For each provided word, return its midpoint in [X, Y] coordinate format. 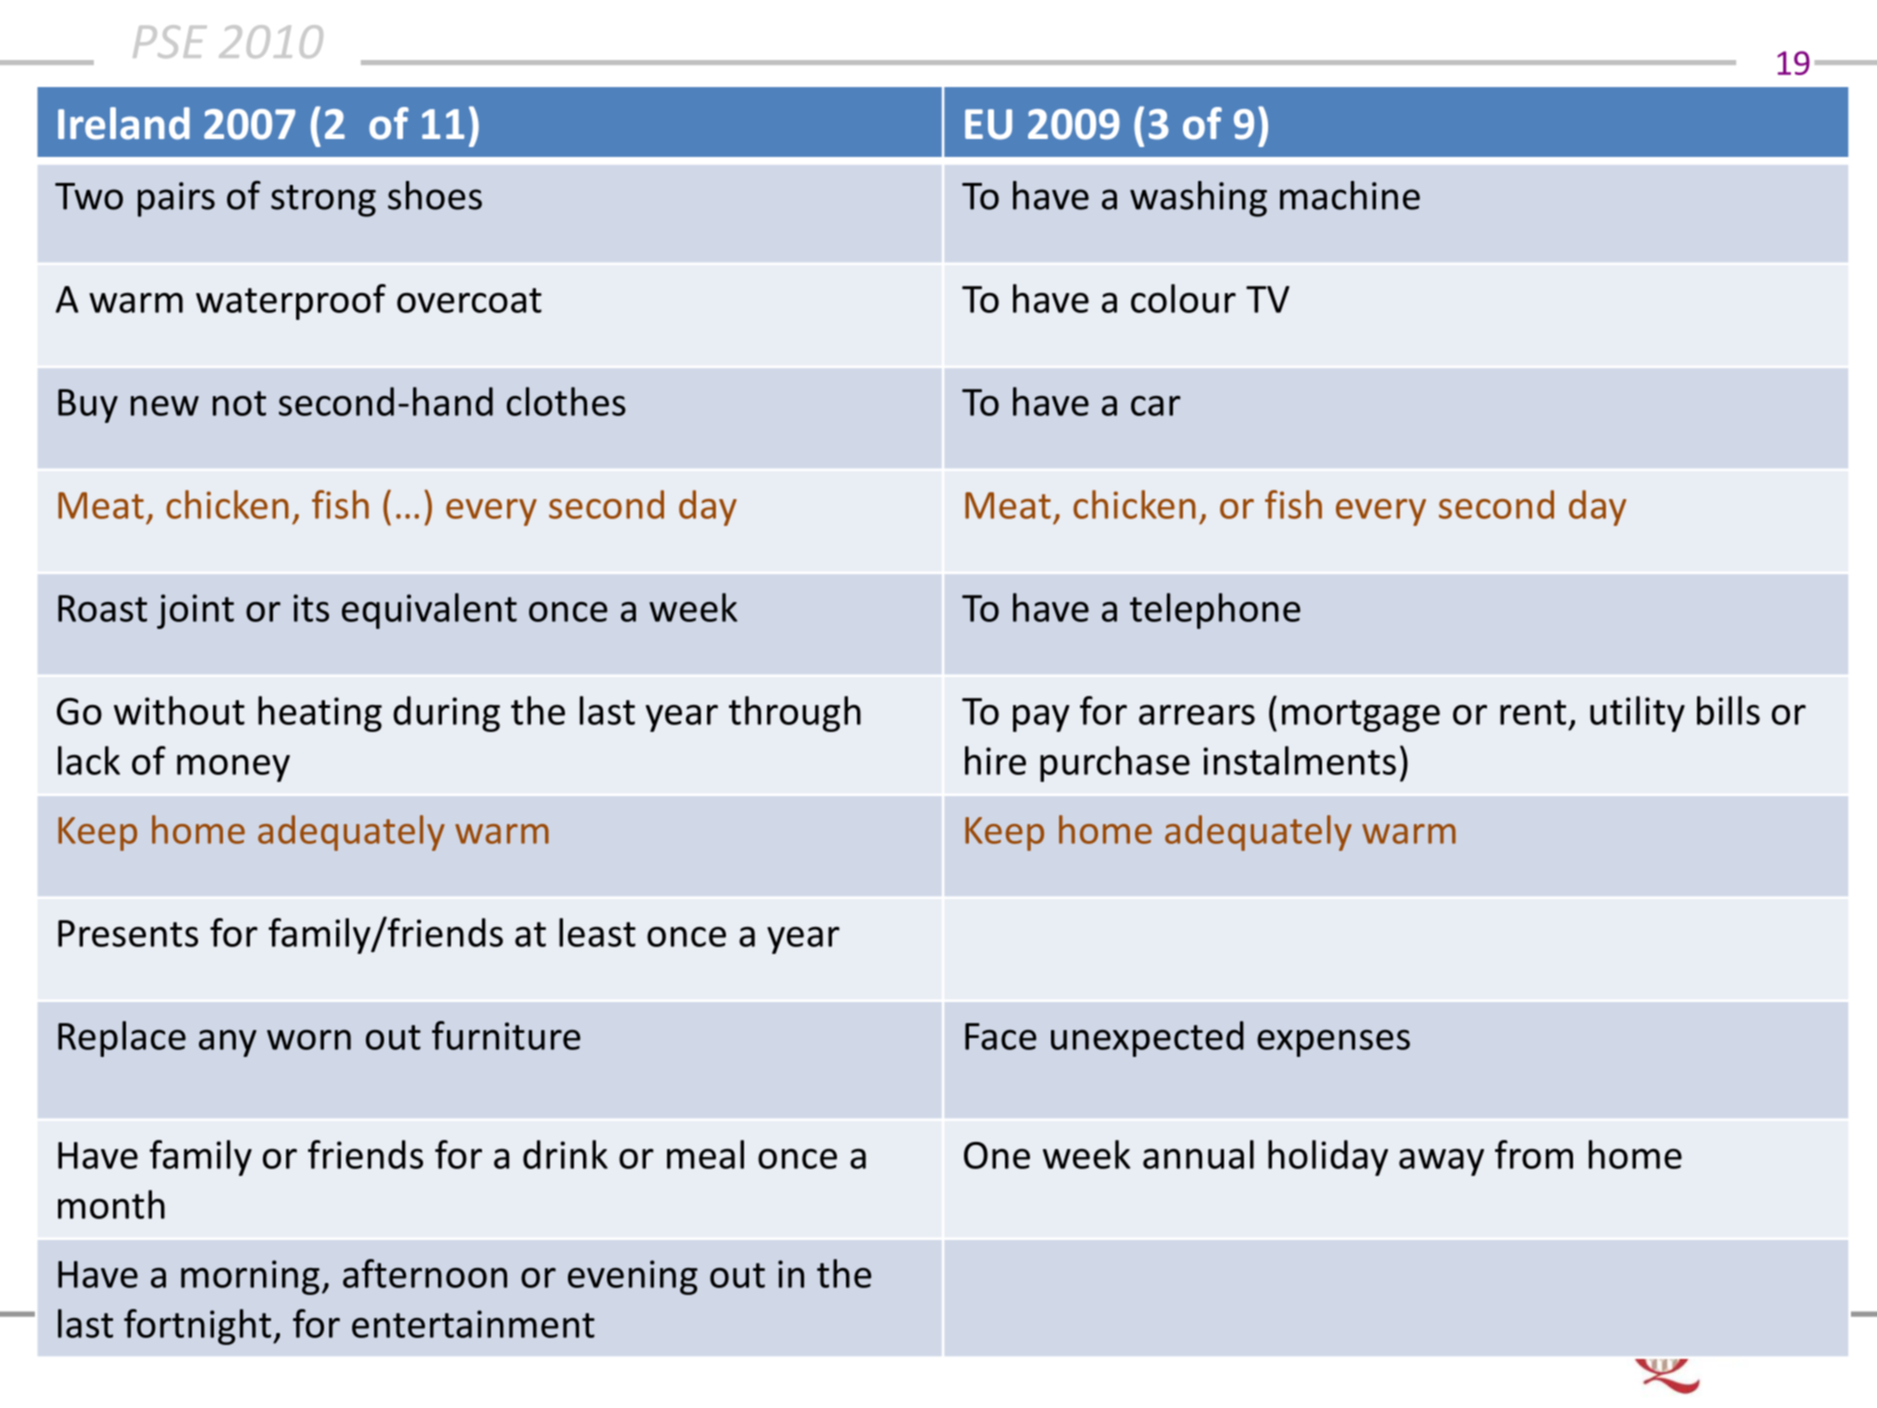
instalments [1299, 760]
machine [1350, 195]
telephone [1215, 611]
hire [995, 760]
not [239, 403]
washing [1198, 199]
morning [250, 1277]
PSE [170, 41]
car [1156, 406]
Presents [128, 933]
